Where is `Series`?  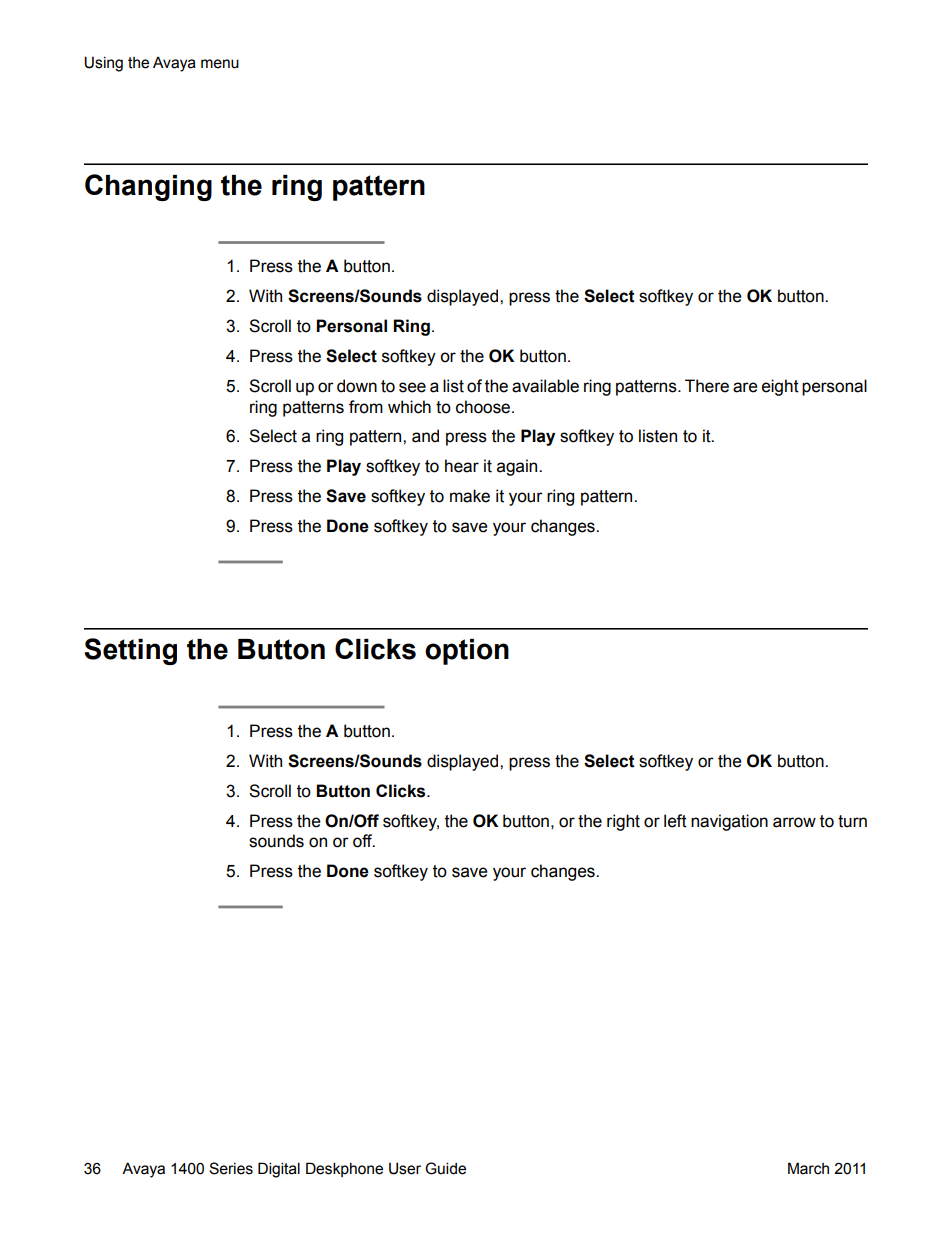 Series is located at coordinates (231, 1168).
